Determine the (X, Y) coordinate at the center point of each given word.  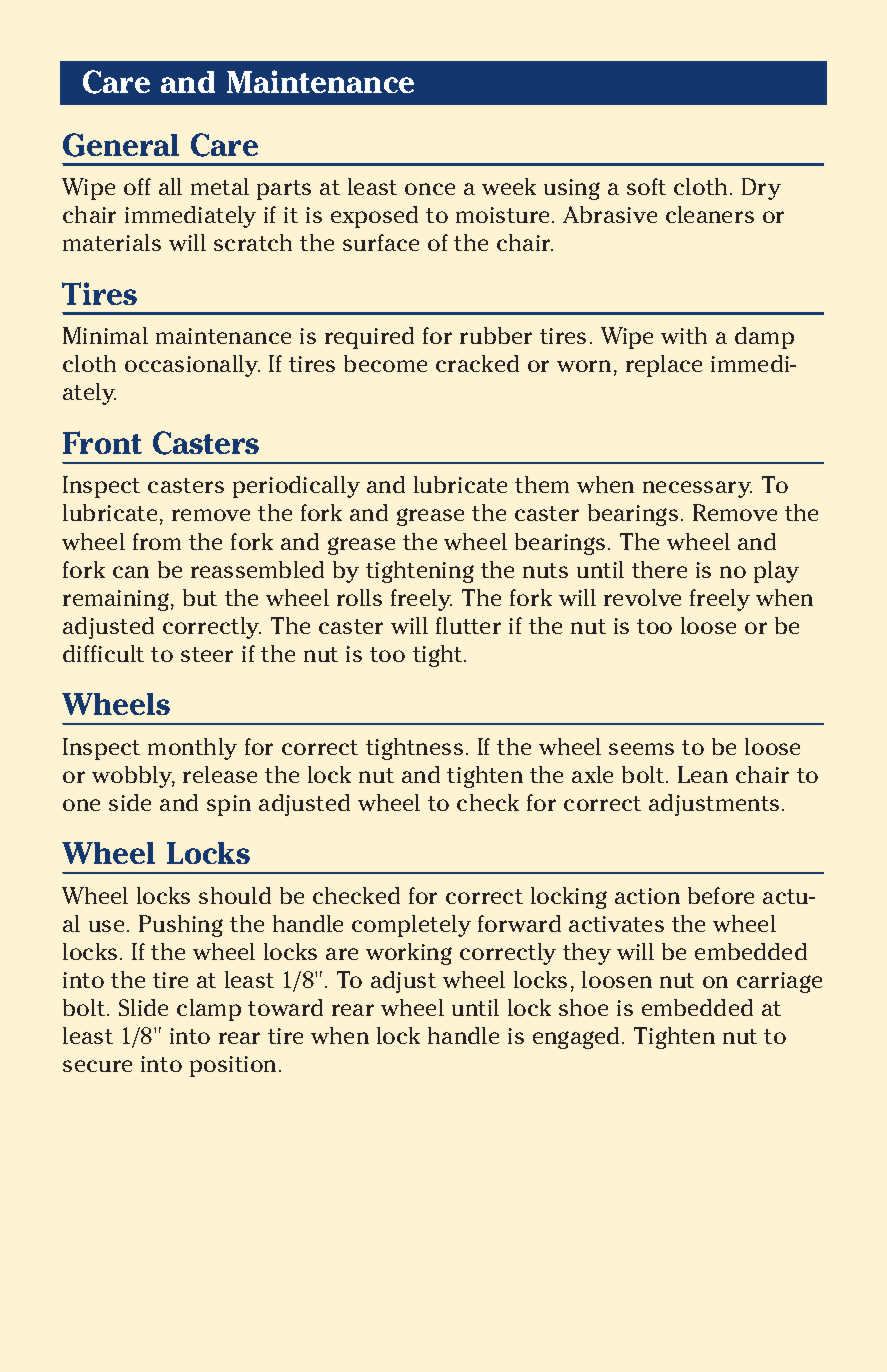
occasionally (192, 366)
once (430, 189)
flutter (468, 625)
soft (646, 186)
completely (411, 926)
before (721, 895)
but (200, 597)
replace (664, 366)
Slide (143, 1007)
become (385, 363)
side (130, 802)
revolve (642, 597)
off (137, 186)
